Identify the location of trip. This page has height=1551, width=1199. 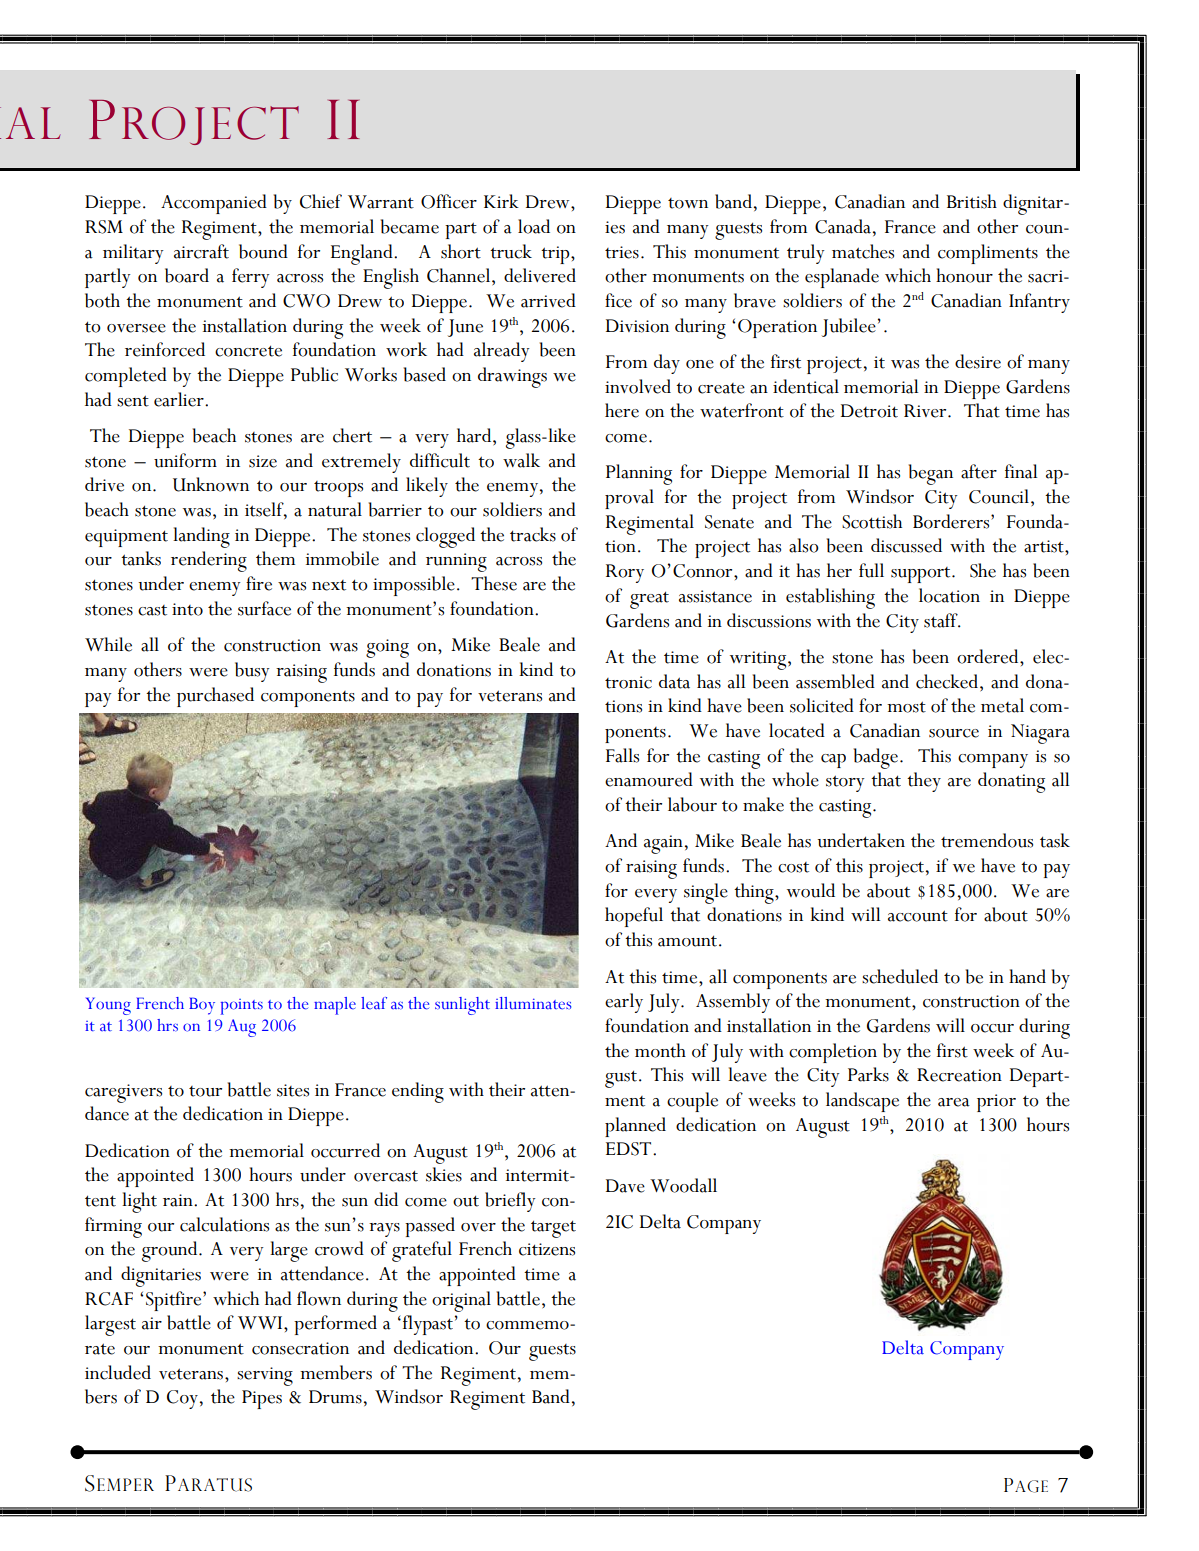
(556, 255).
